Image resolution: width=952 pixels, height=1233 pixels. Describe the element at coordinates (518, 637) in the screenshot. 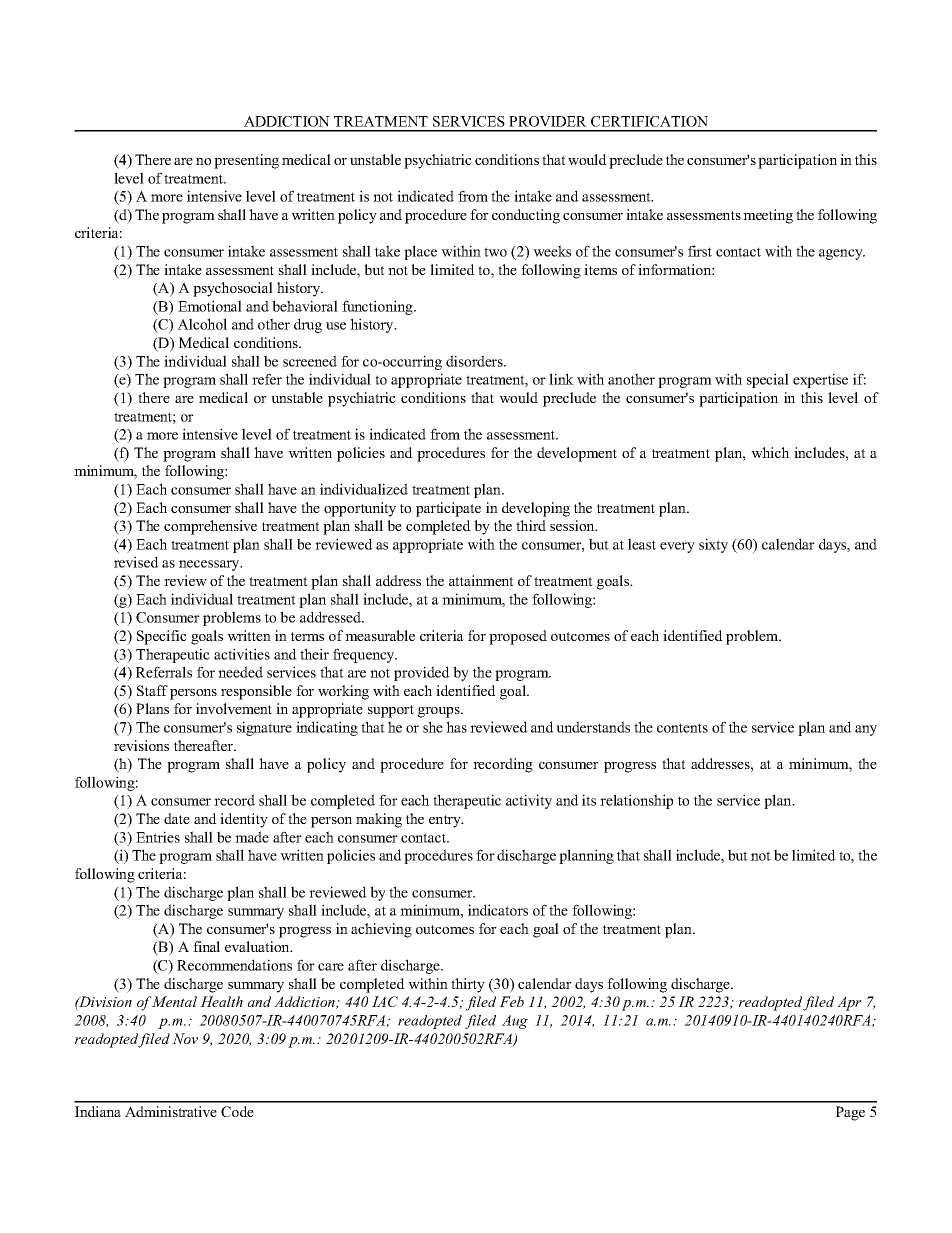

I see `proposed` at that location.
